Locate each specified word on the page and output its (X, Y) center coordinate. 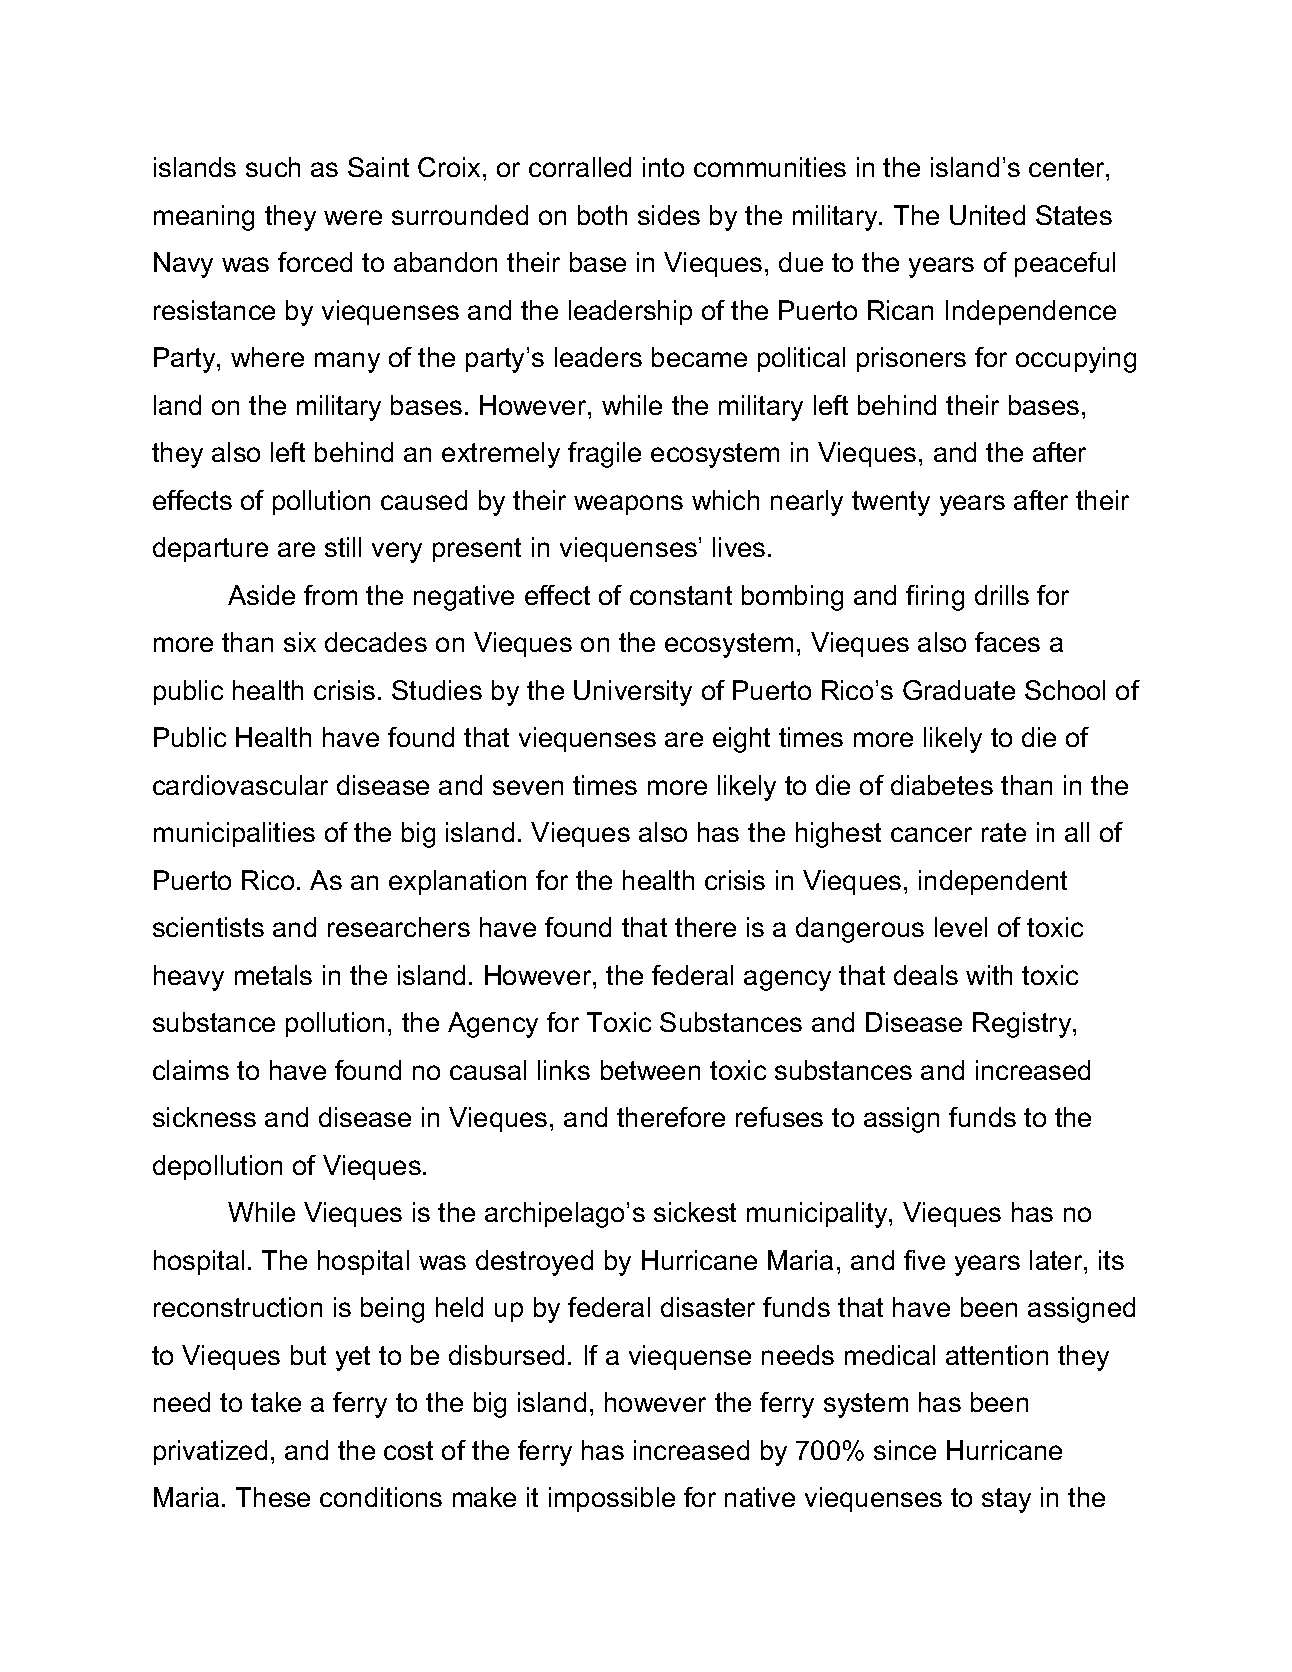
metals (273, 975)
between (650, 1070)
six (300, 642)
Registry (1023, 1025)
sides (669, 215)
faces (1007, 642)
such (273, 167)
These (273, 1497)
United (987, 215)
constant (681, 595)
